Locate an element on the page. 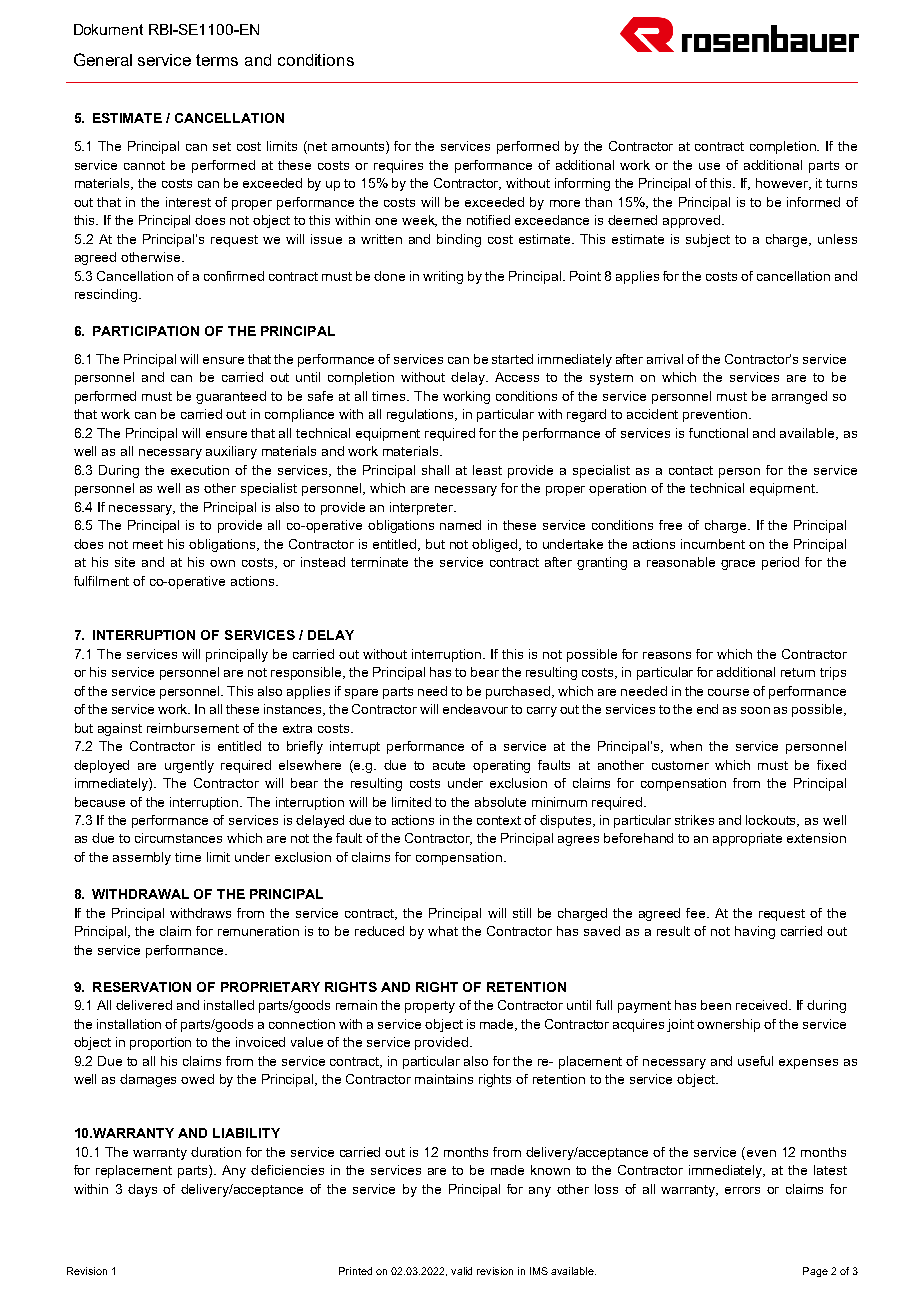 This document has height=1308, width=924. context is located at coordinates (499, 820).
